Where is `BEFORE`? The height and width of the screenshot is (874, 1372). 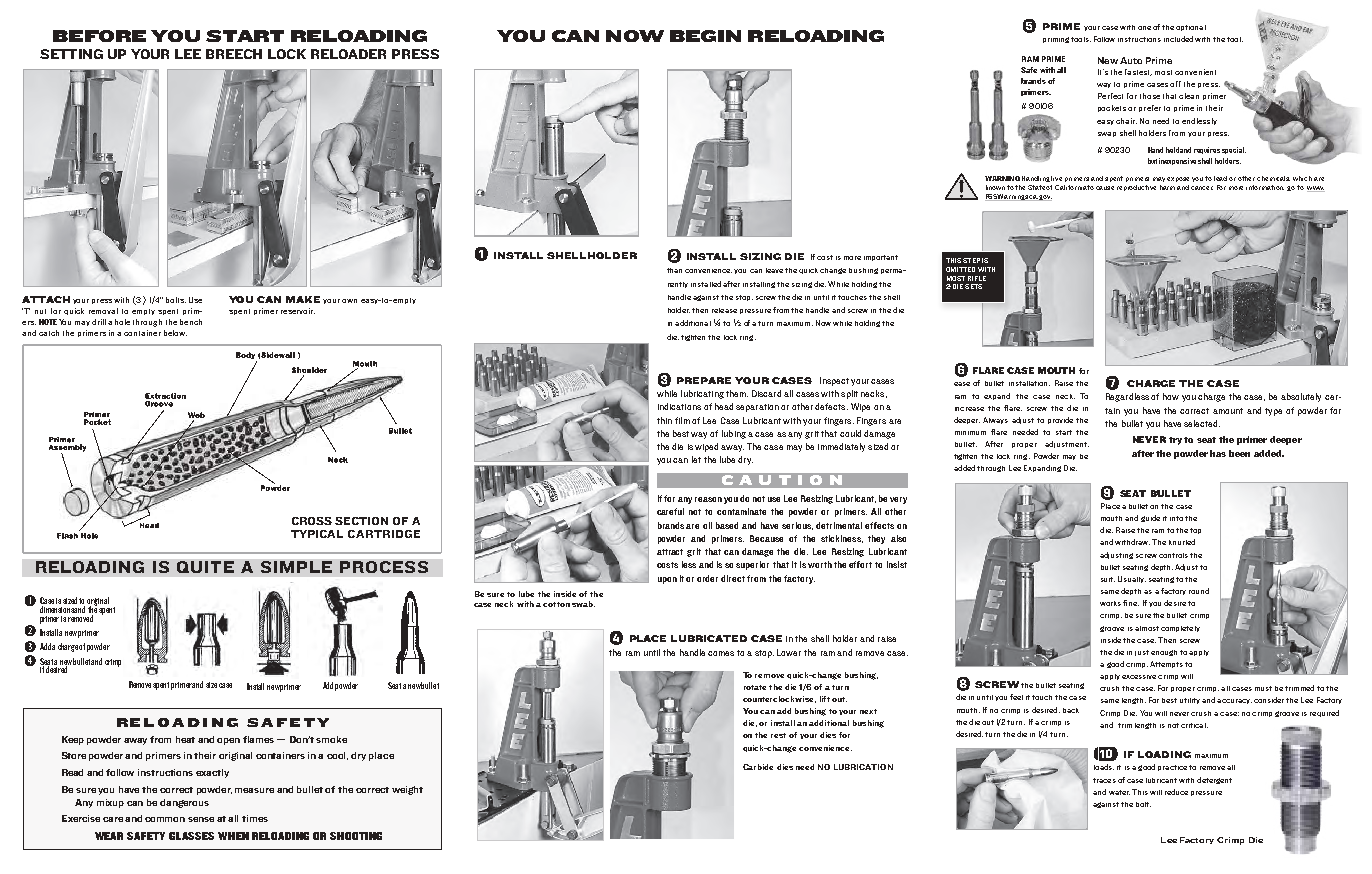
BEFORE is located at coordinates (99, 36).
